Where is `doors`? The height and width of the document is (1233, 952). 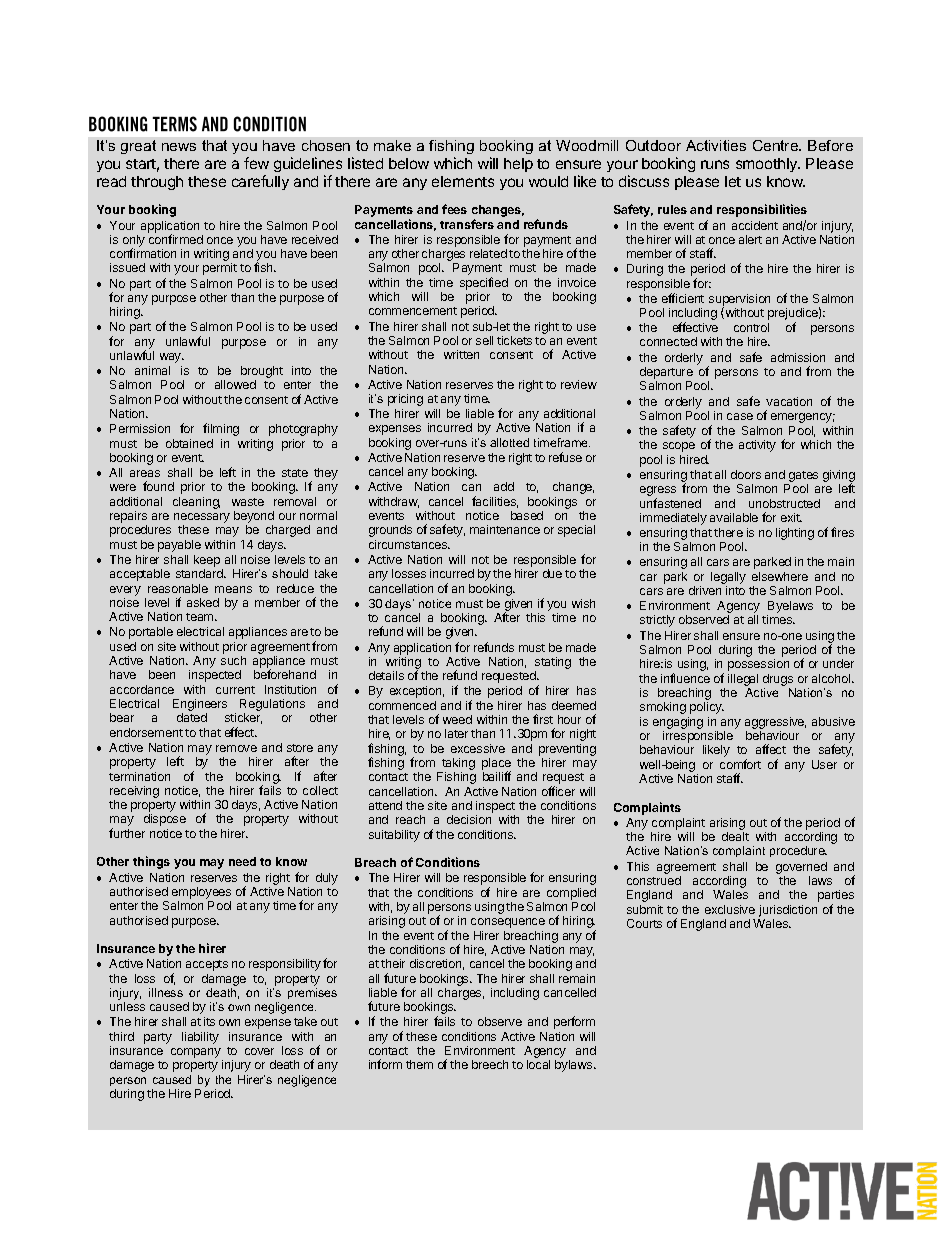
doors is located at coordinates (746, 474).
